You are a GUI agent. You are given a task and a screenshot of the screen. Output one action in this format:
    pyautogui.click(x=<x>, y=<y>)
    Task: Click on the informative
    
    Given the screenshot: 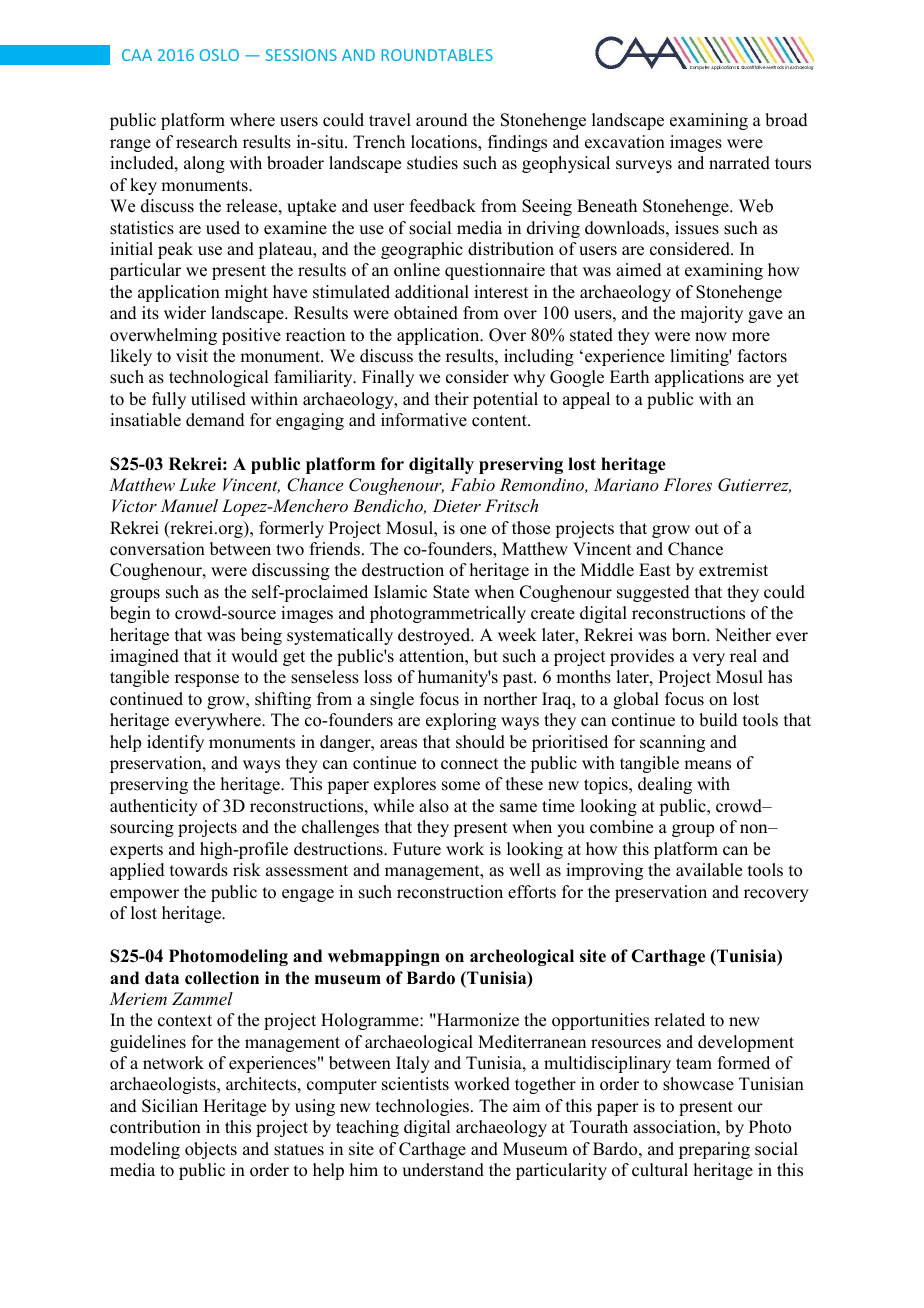 What is the action you would take?
    pyautogui.click(x=424, y=420)
